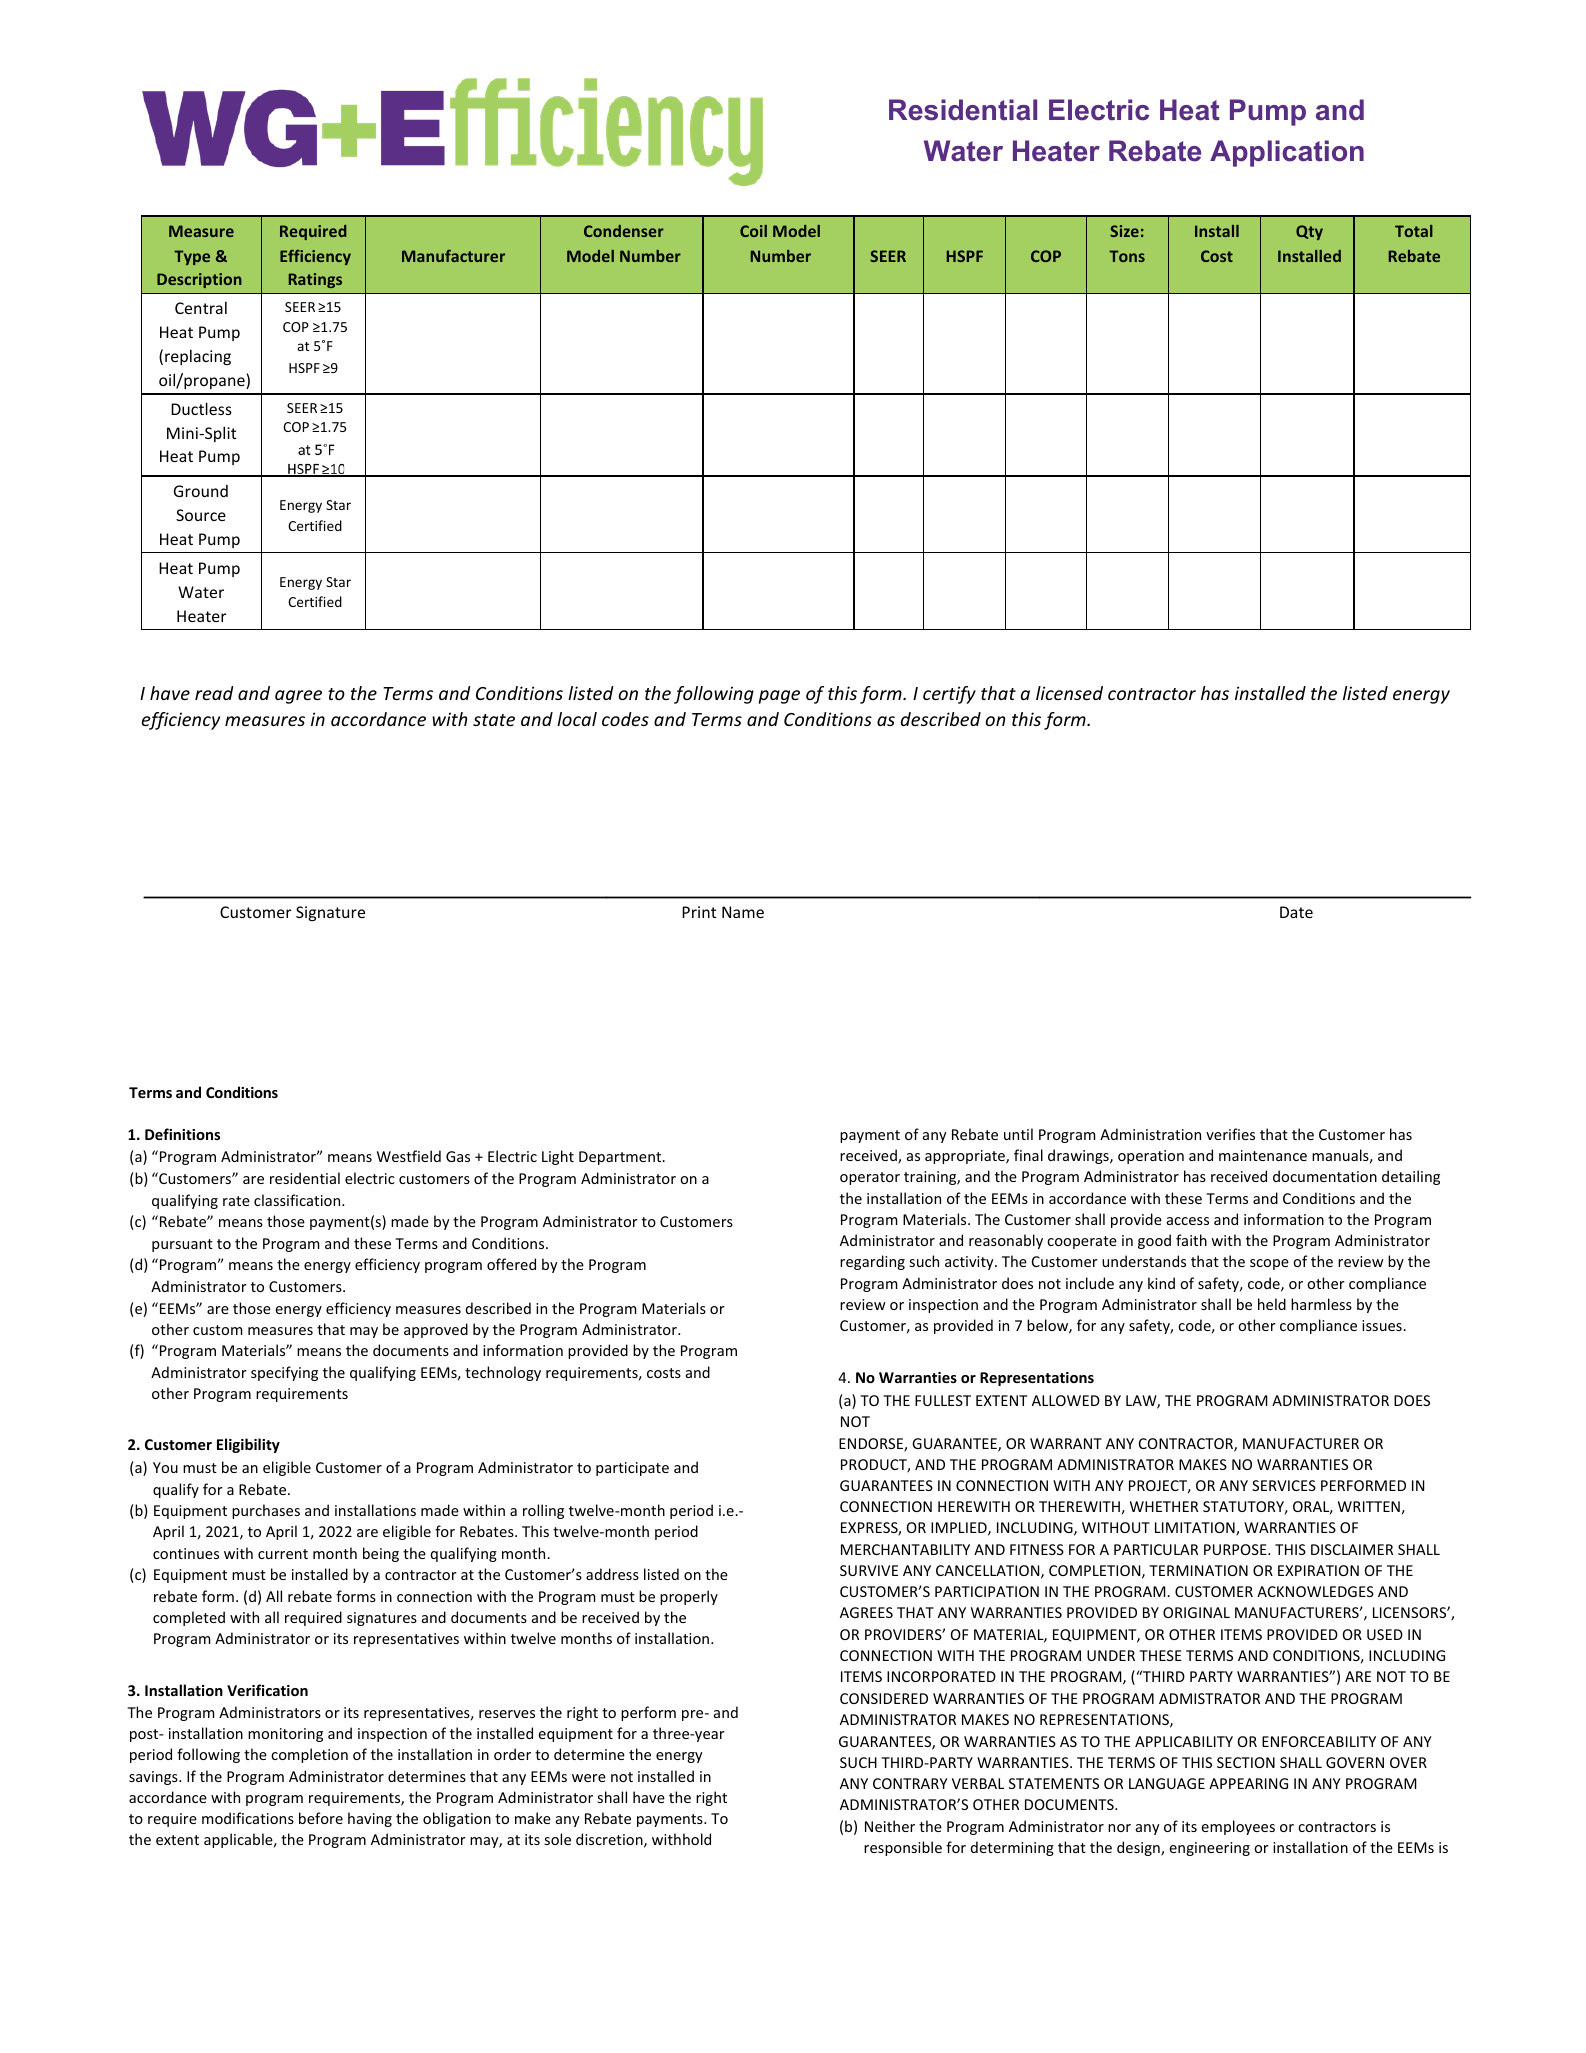  What do you see at coordinates (182, 1134) in the screenshot?
I see `Definitions` at bounding box center [182, 1134].
